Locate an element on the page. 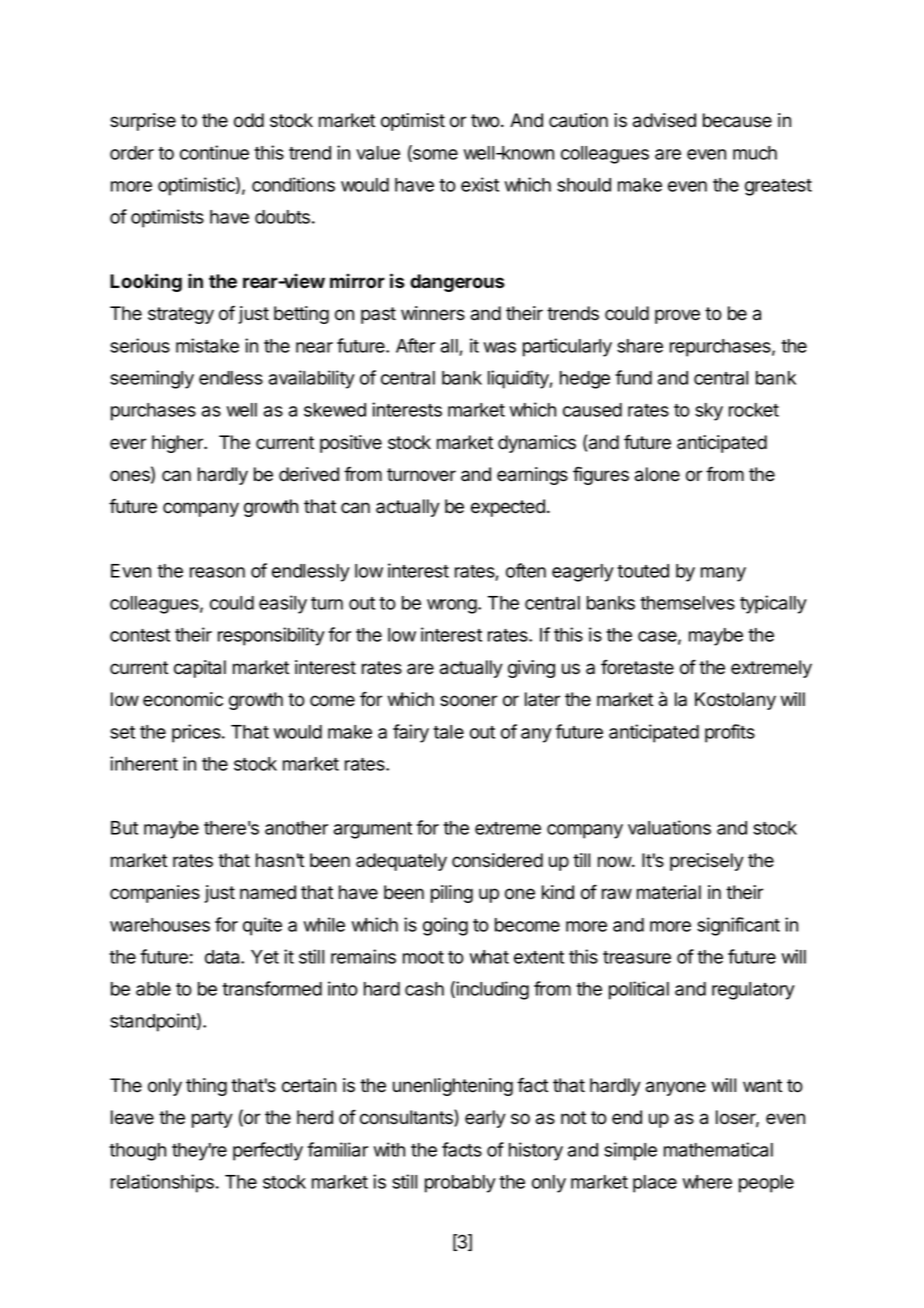 This document has width=924, height=1308. themselves is located at coordinates (687, 603).
